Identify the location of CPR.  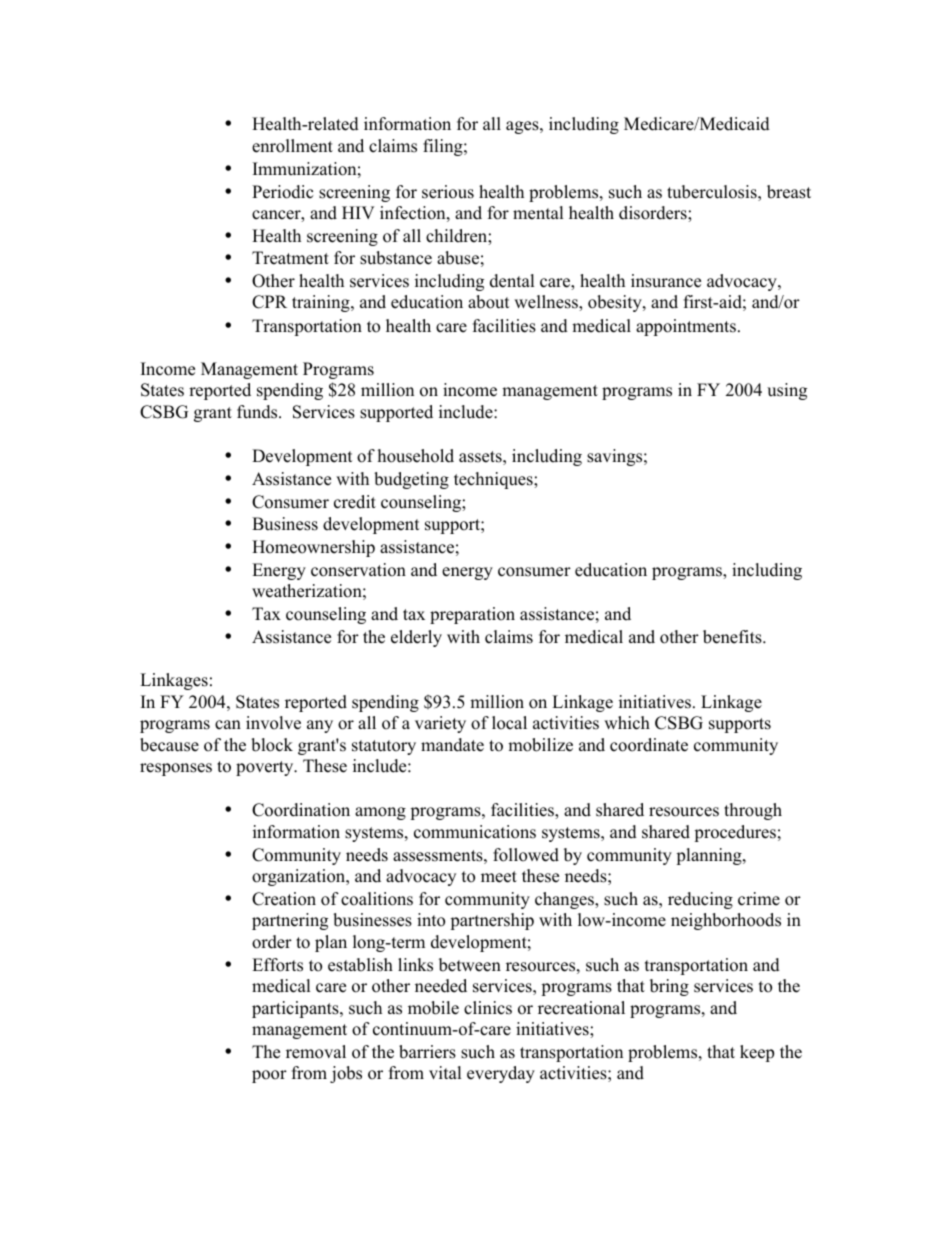
(269, 302).
